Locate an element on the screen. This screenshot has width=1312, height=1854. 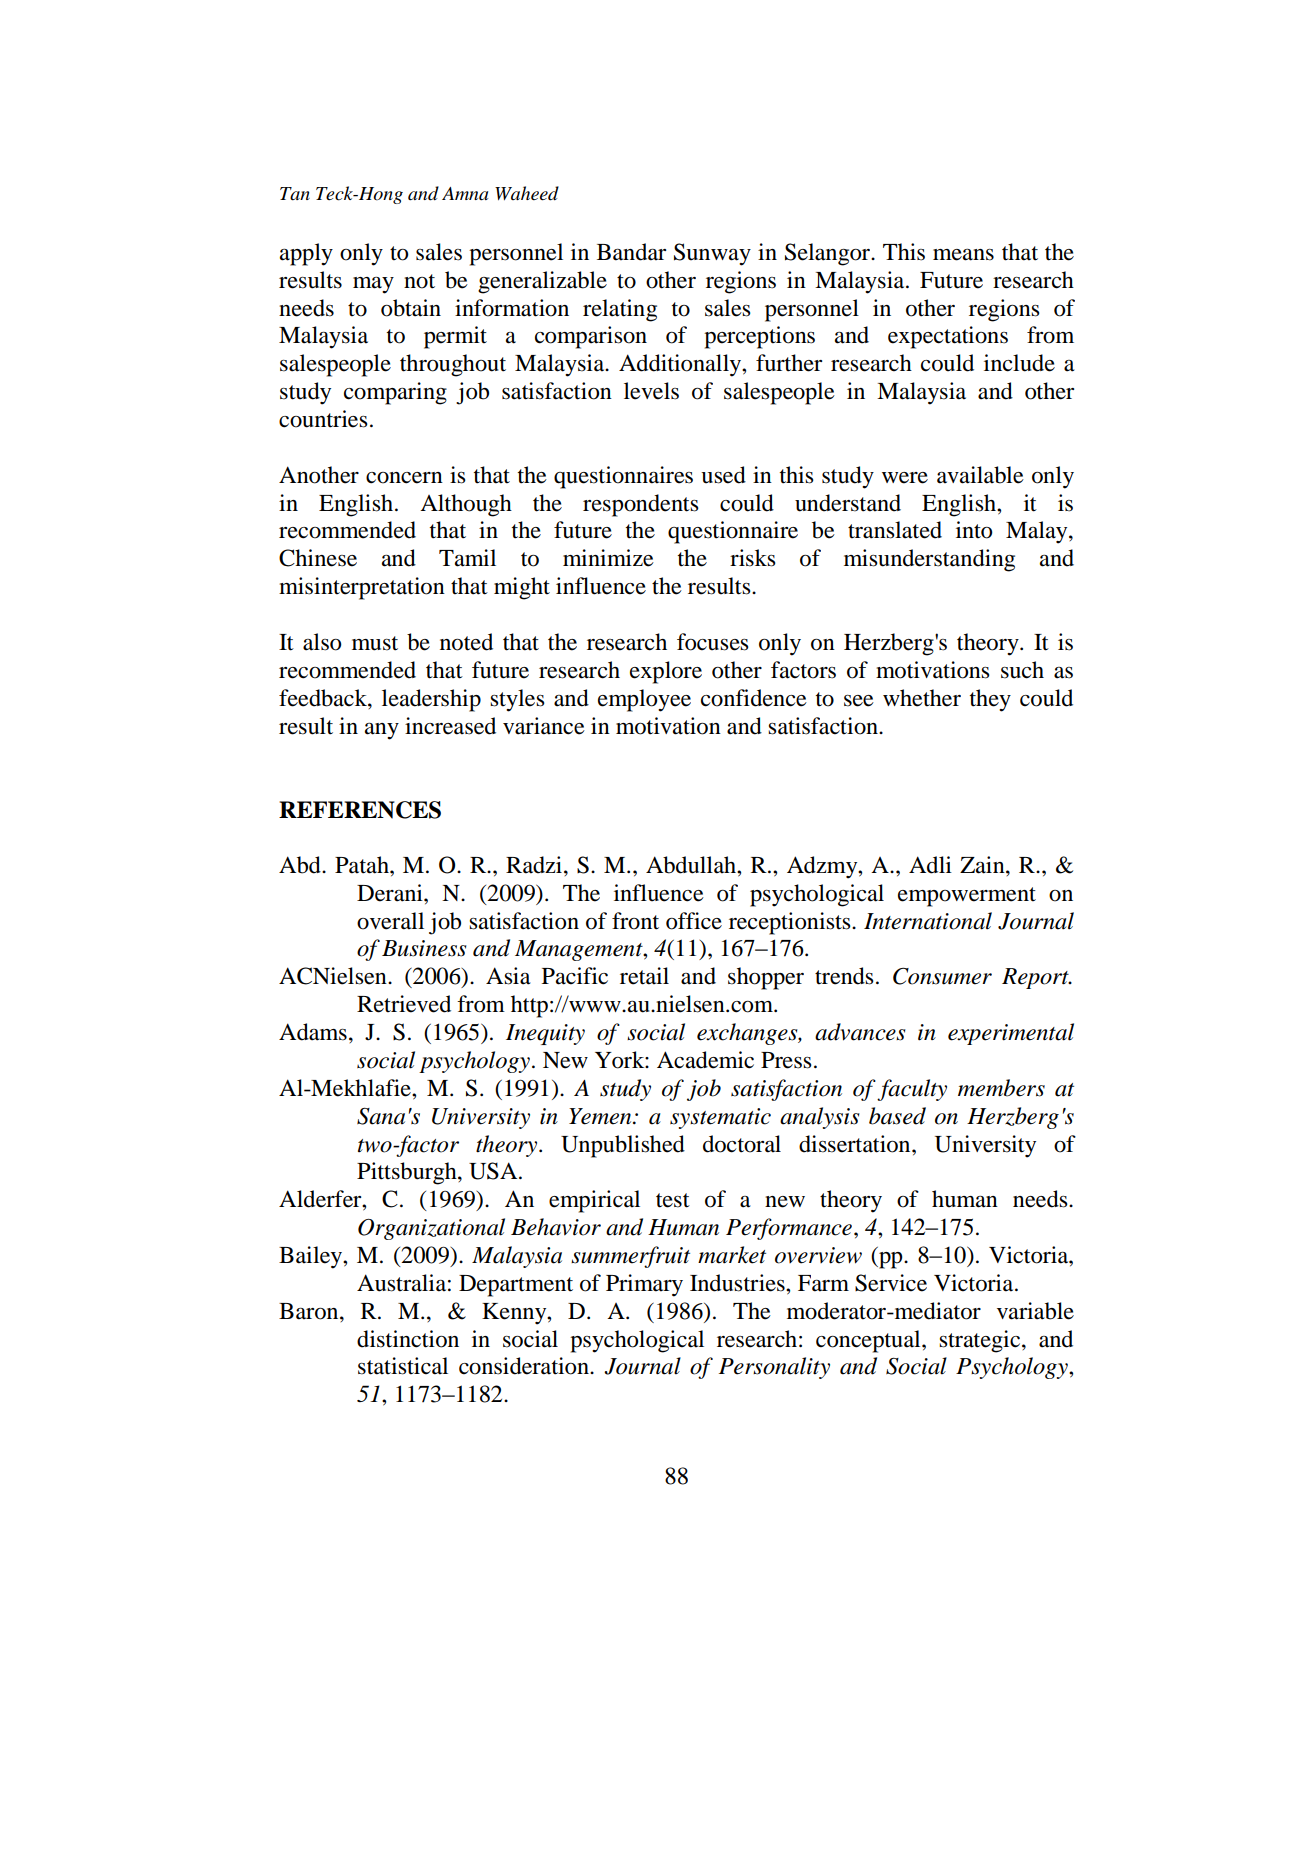
employee is located at coordinates (644, 700).
